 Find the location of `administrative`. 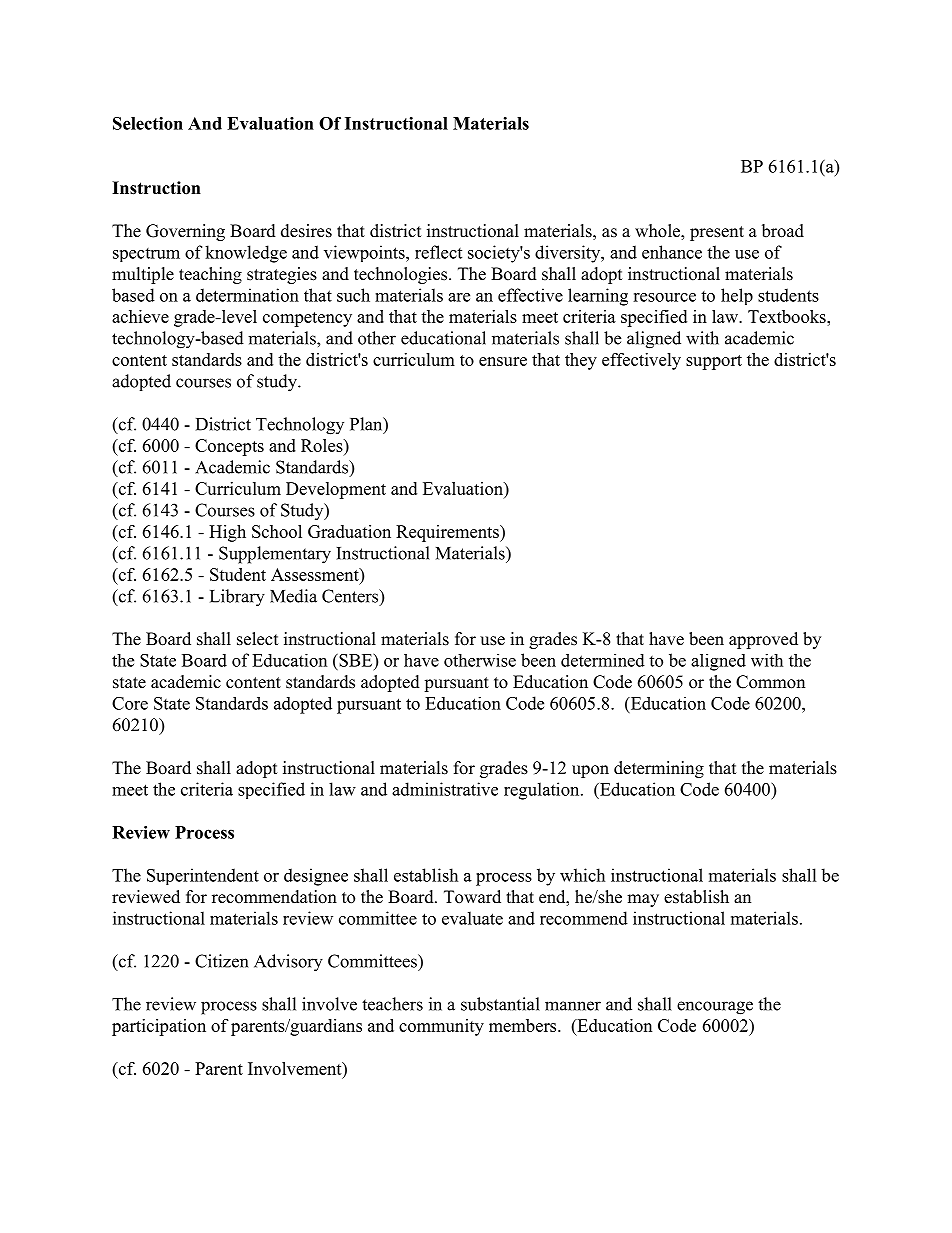

administrative is located at coordinates (445, 789).
